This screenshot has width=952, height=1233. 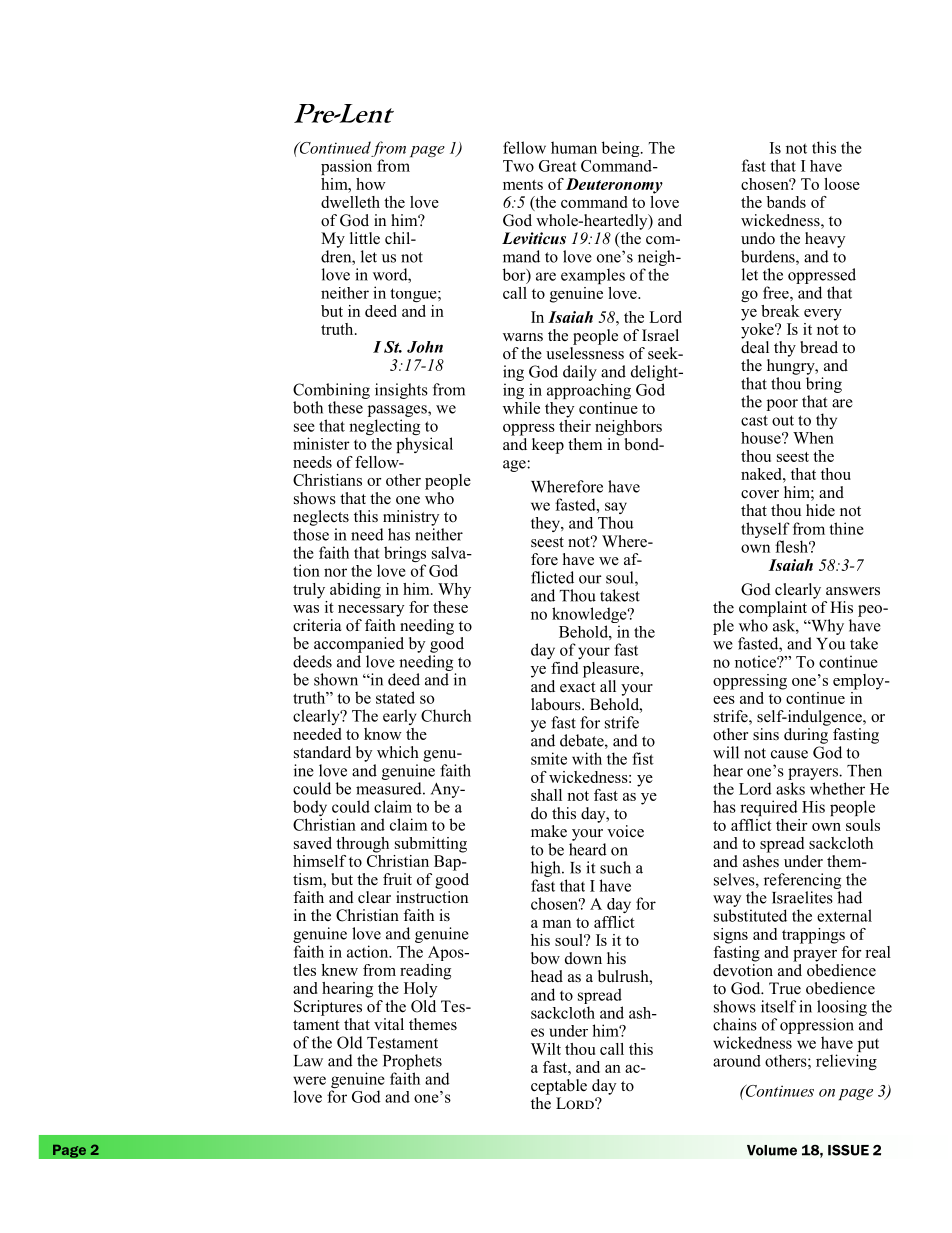 What do you see at coordinates (773, 609) in the screenshot?
I see `complaint` at bounding box center [773, 609].
